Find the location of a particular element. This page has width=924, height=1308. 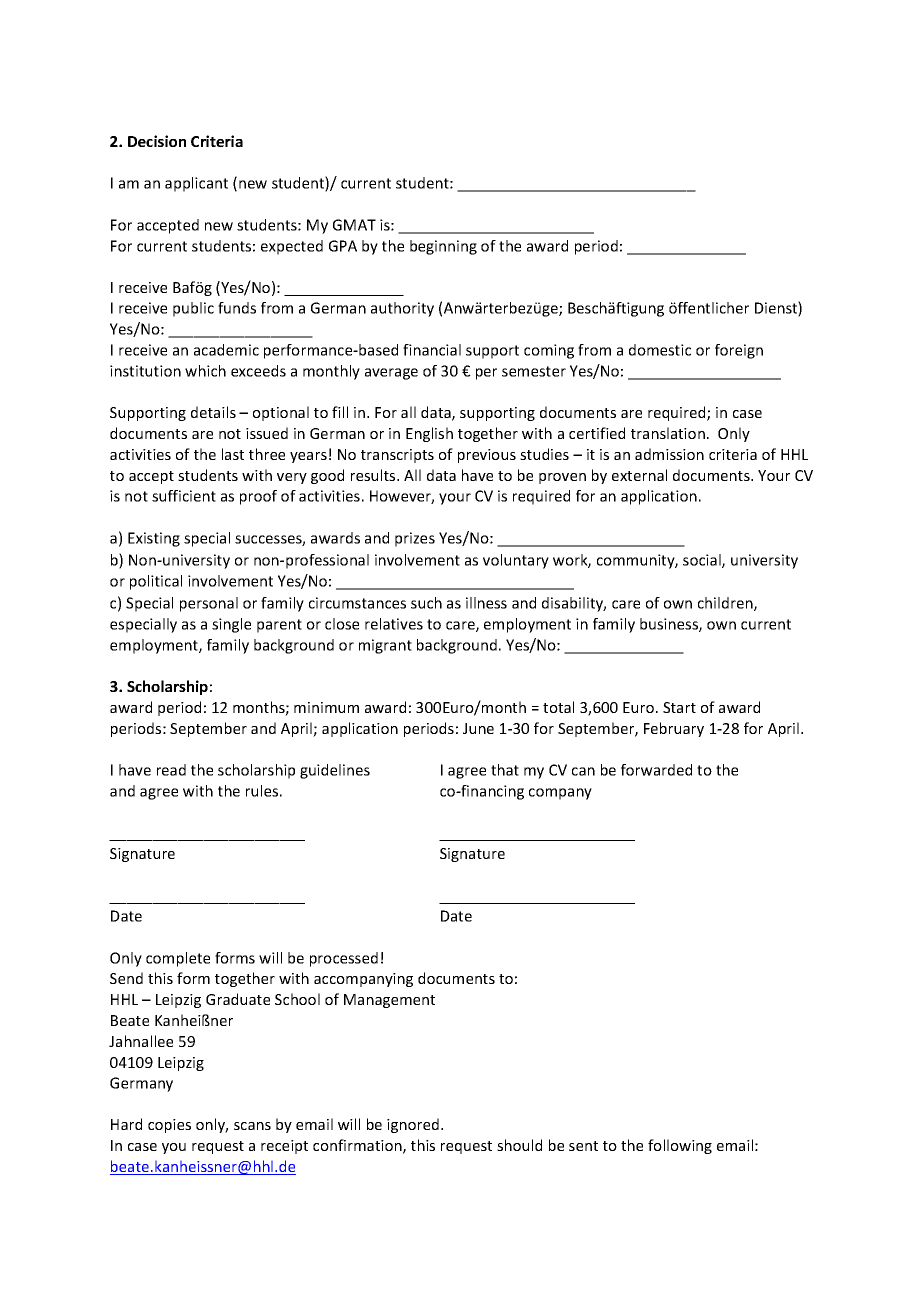

applicant is located at coordinates (196, 184).
